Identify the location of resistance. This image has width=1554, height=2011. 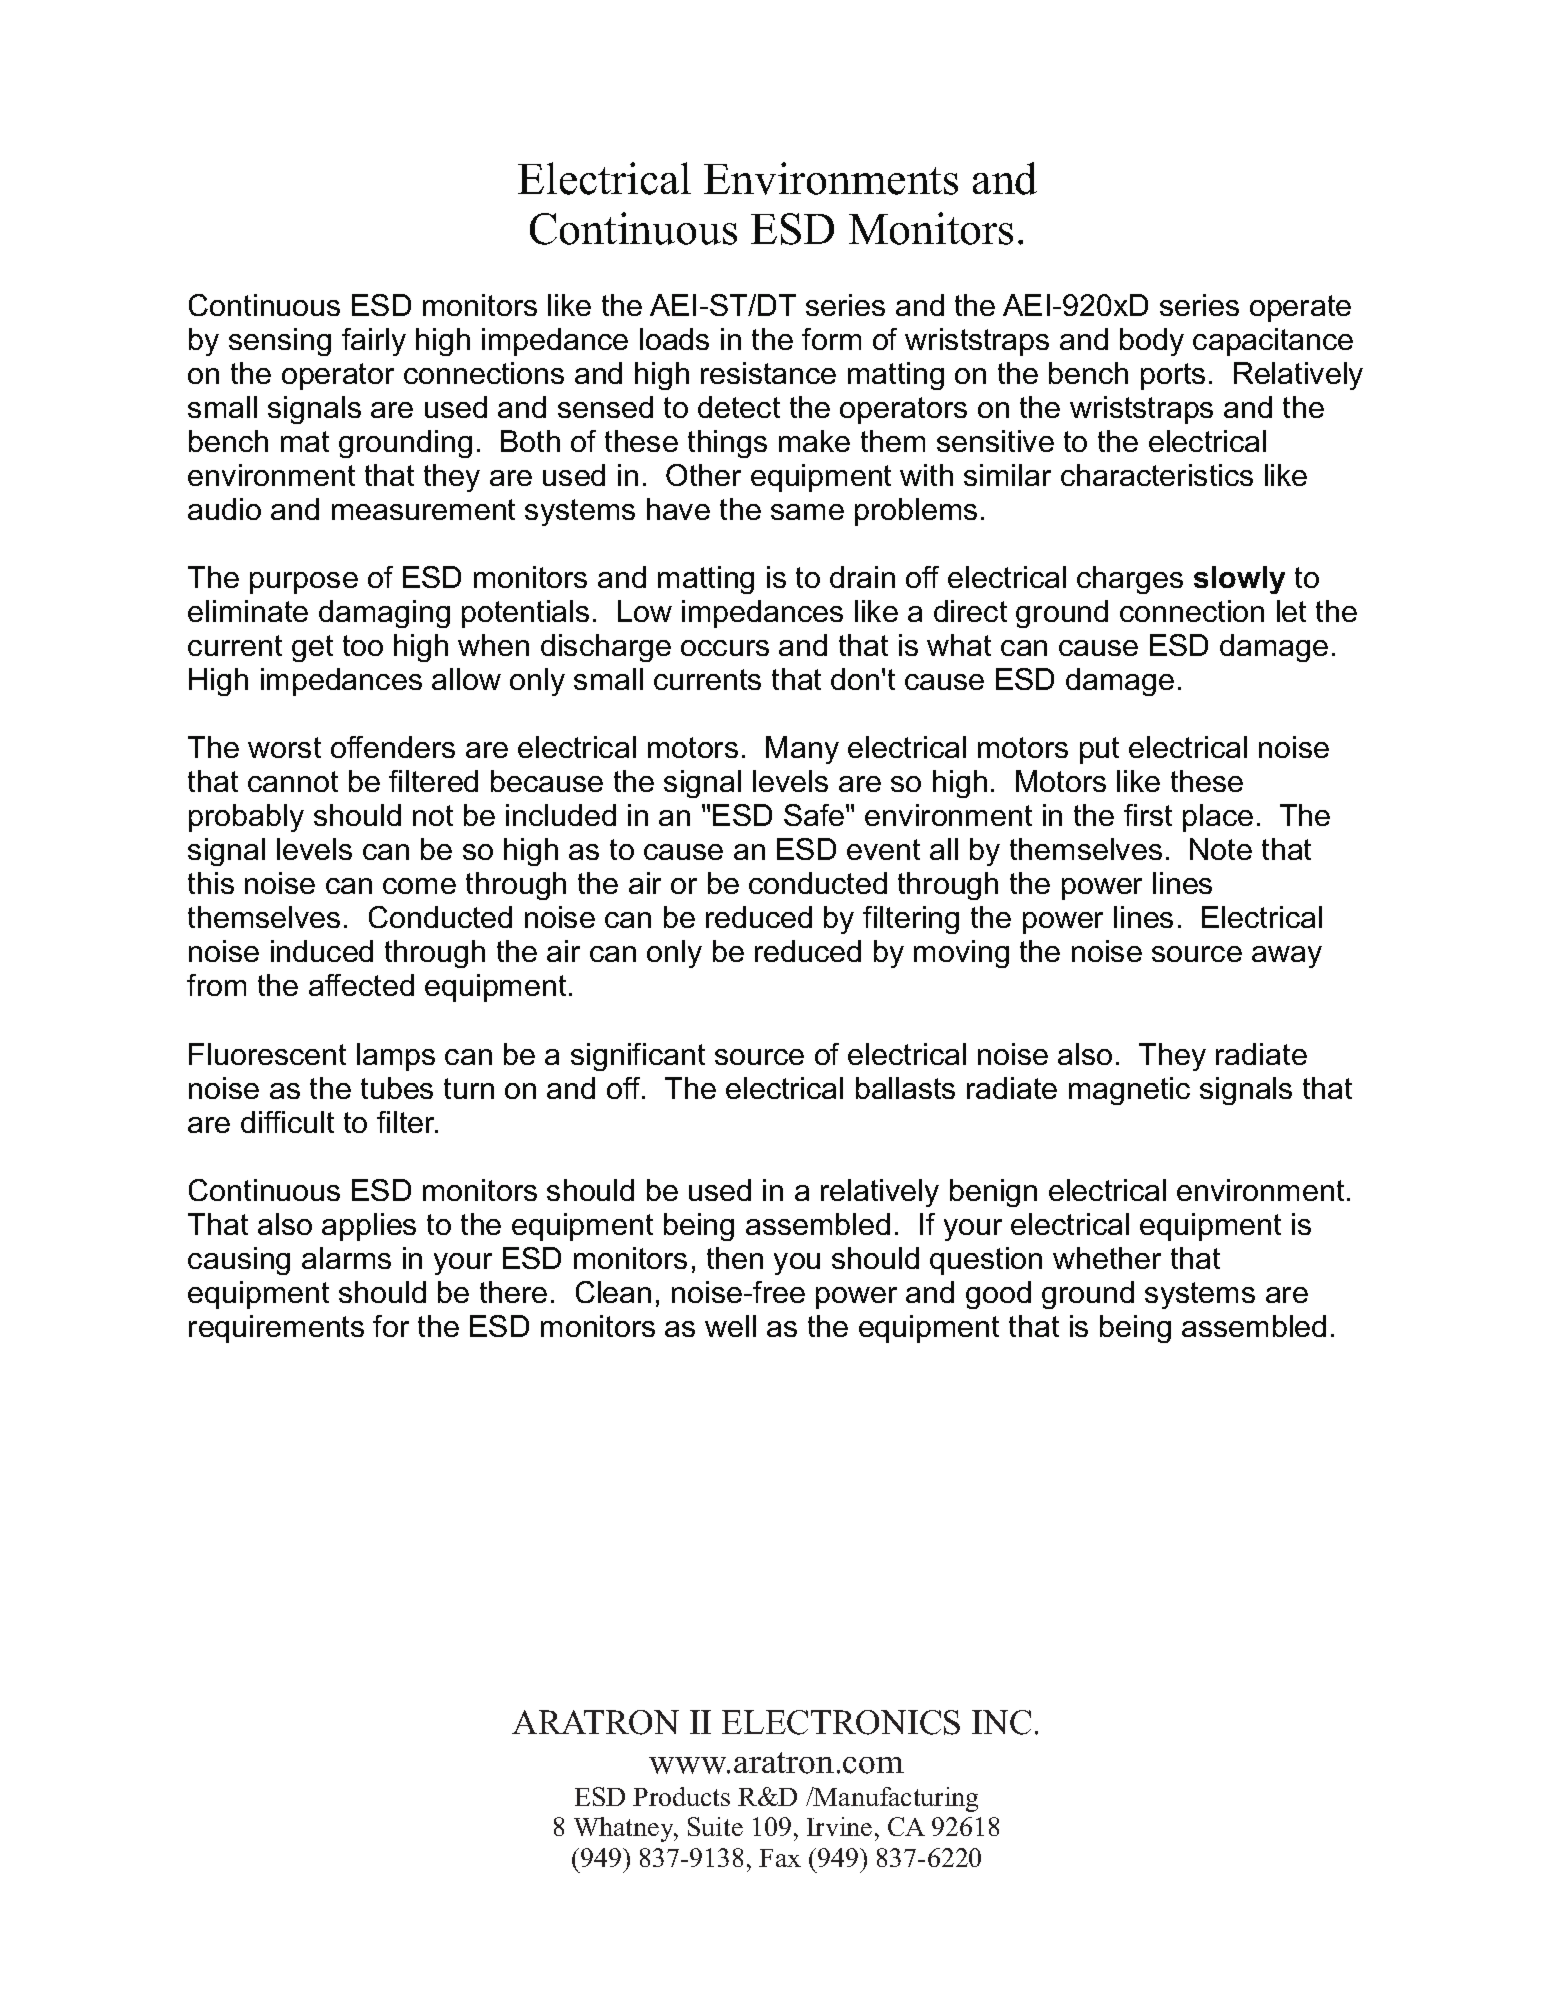
(768, 373).
